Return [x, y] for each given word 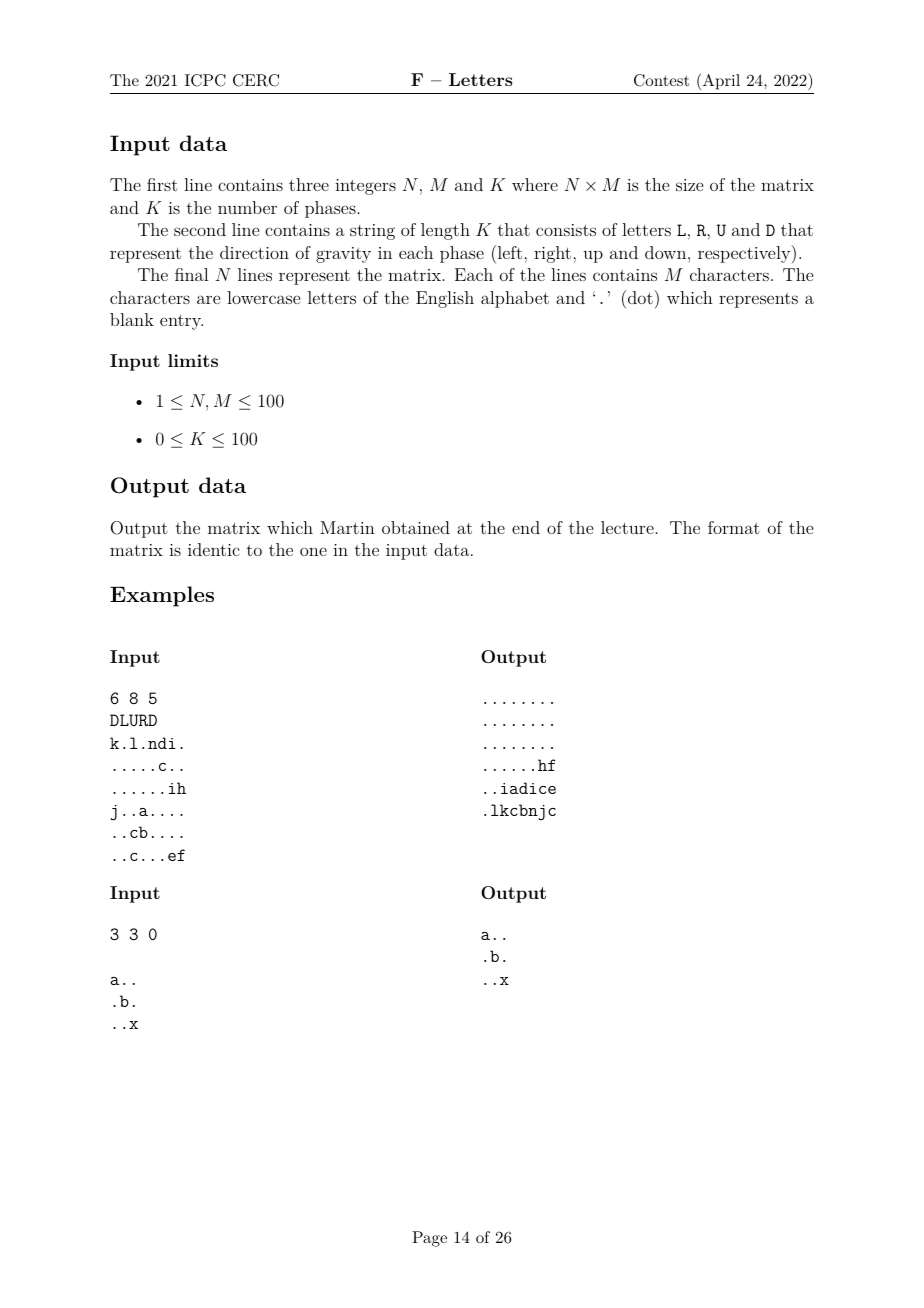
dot [639, 297]
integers [365, 187]
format [734, 527]
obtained [416, 527]
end [526, 527]
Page [429, 1239]
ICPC [205, 80]
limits [193, 360]
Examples [162, 596]
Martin [347, 527]
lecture [627, 527]
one [313, 551]
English [445, 299]
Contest [661, 80]
